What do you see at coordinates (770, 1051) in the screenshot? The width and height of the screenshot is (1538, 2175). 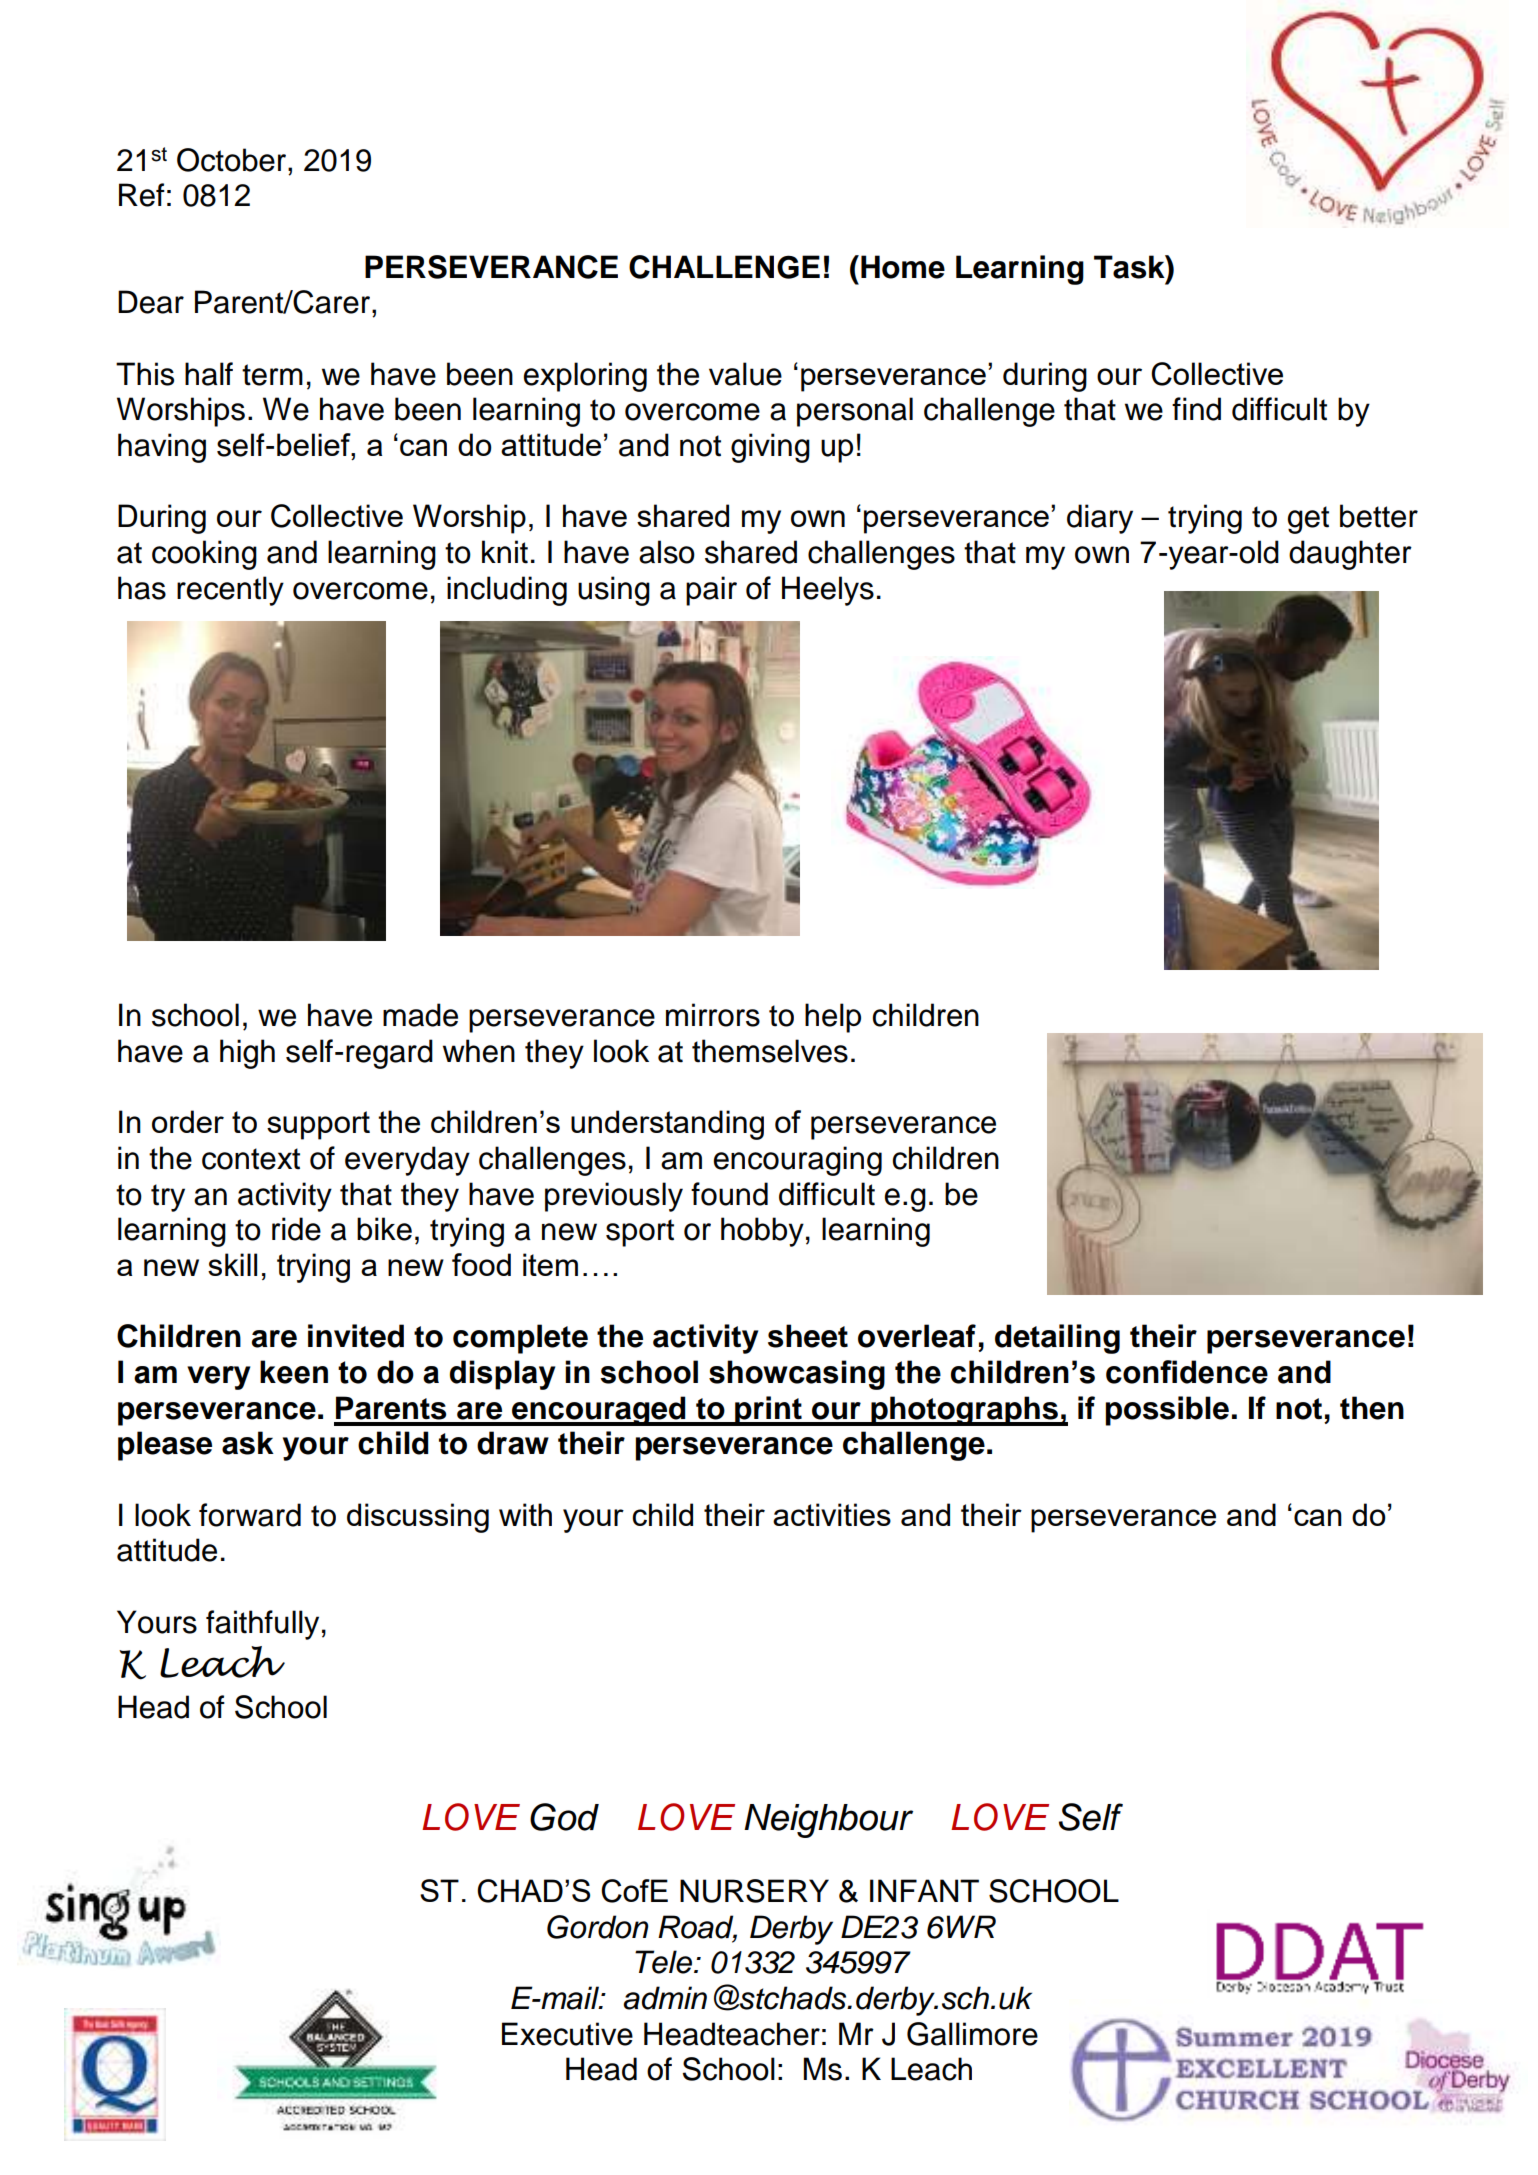 I see `themselves` at bounding box center [770, 1051].
